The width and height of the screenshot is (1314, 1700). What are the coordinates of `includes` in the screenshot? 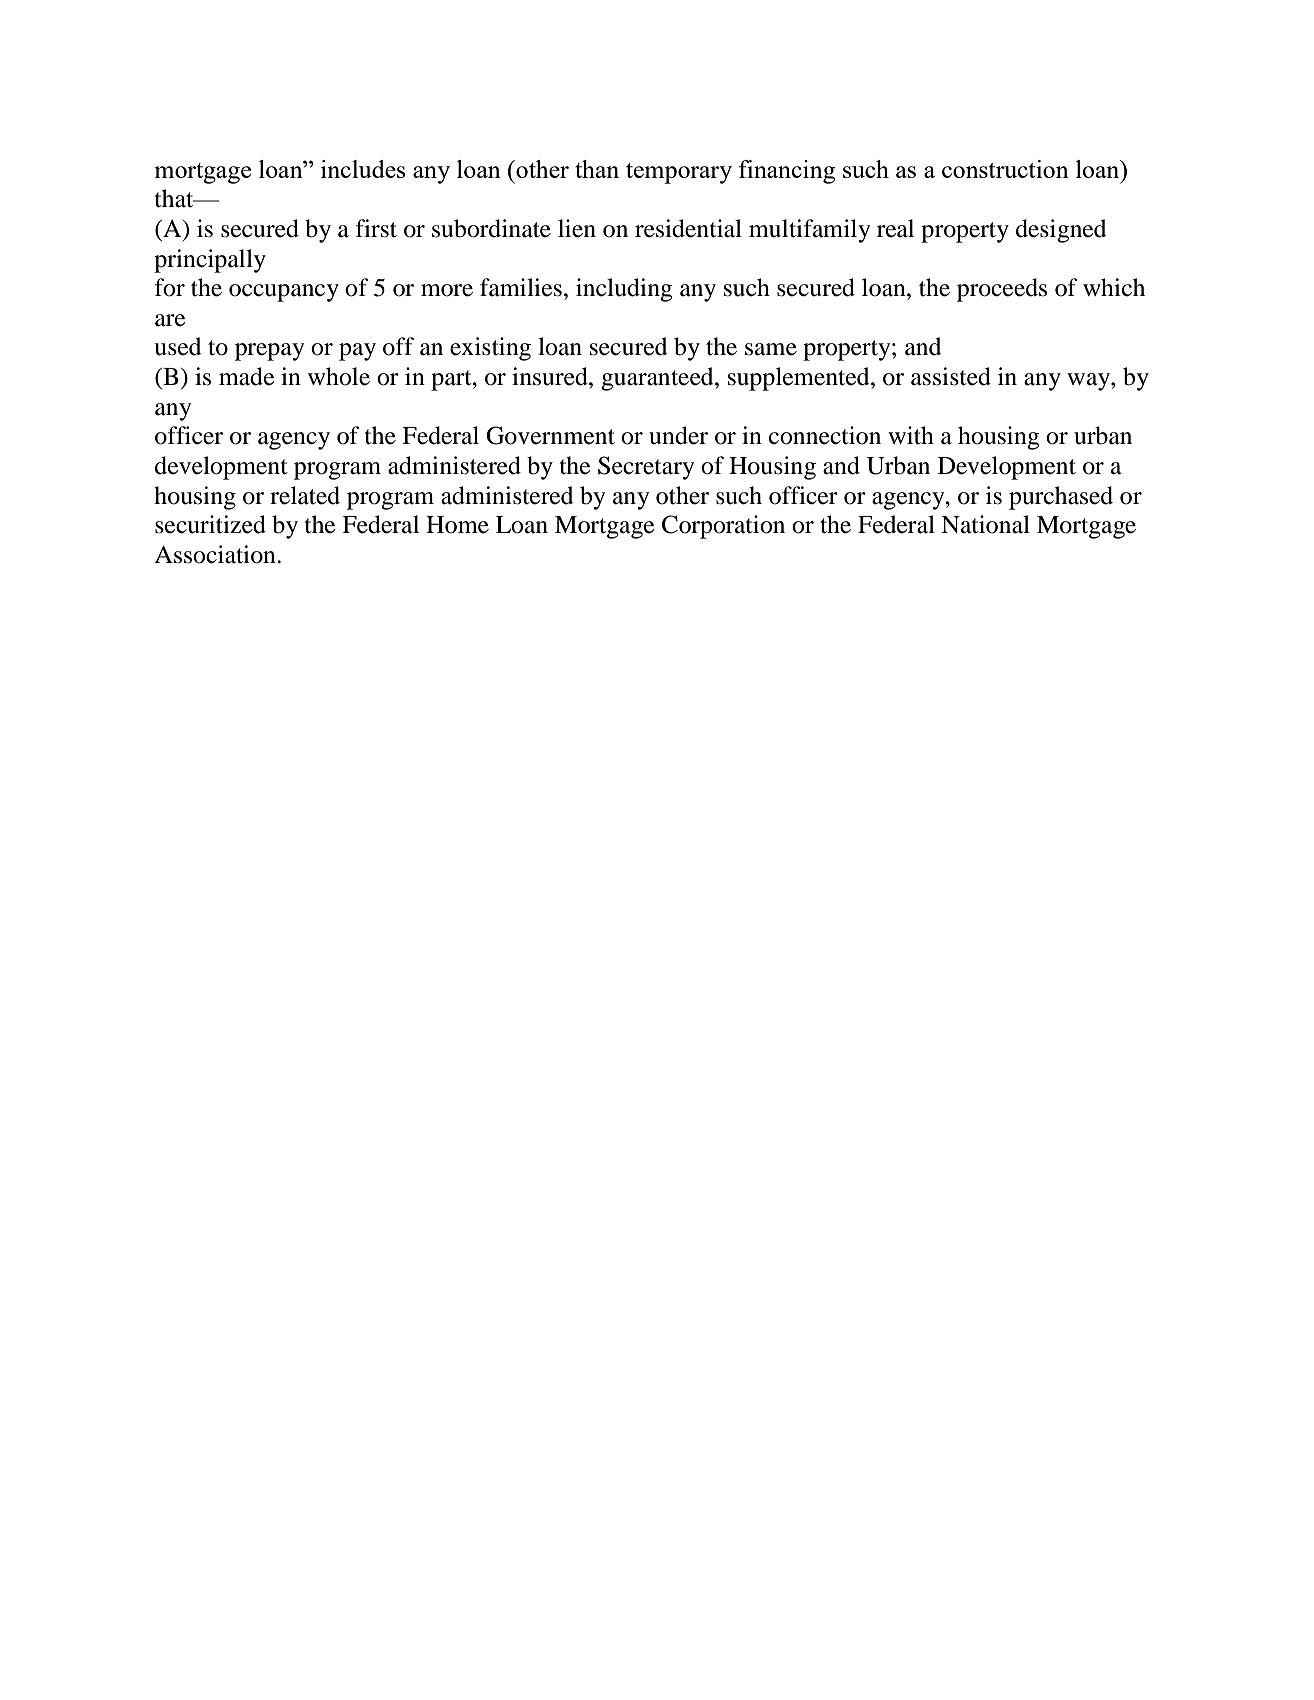 It's located at (363, 169).
